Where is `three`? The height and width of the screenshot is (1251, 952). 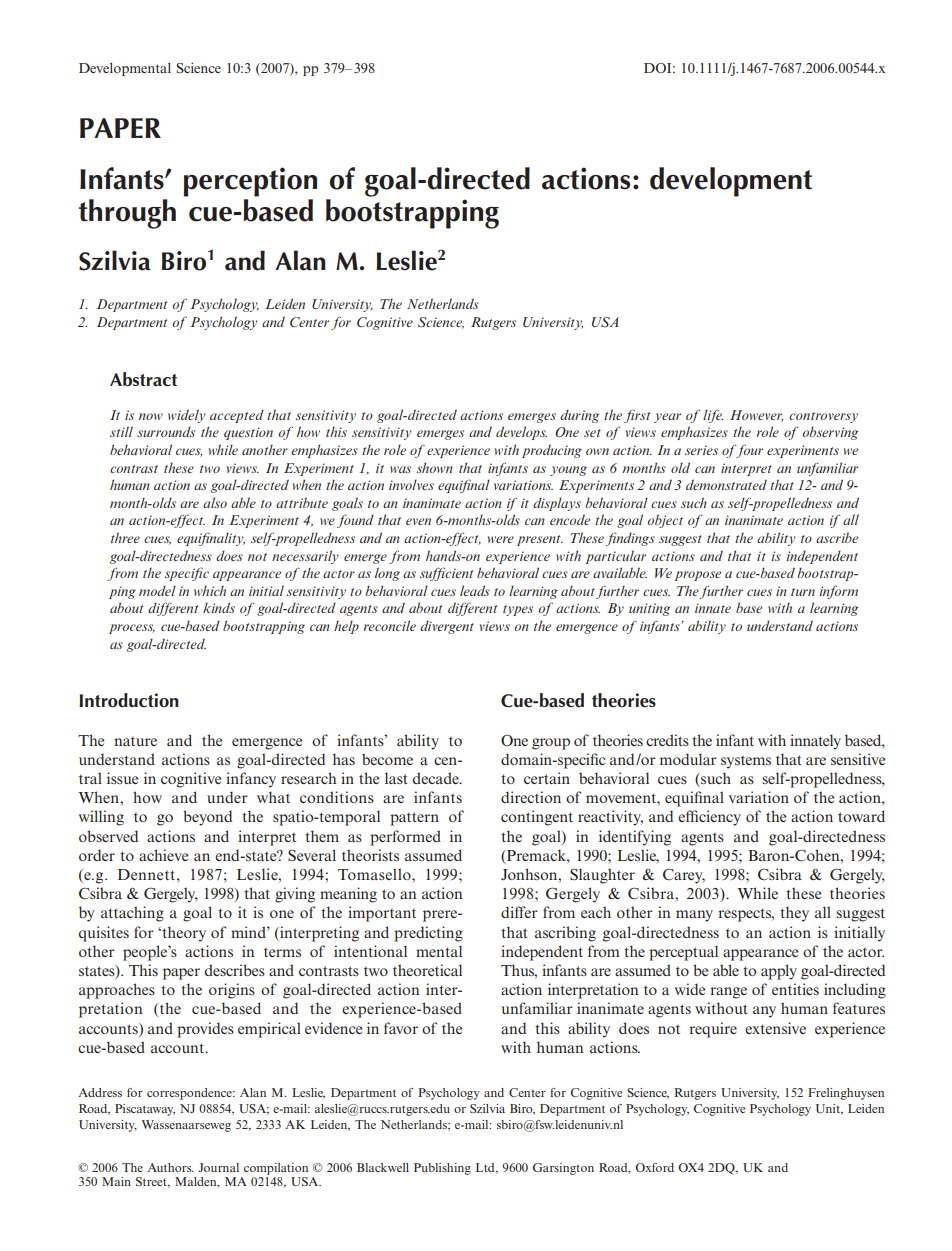 three is located at coordinates (125, 537).
